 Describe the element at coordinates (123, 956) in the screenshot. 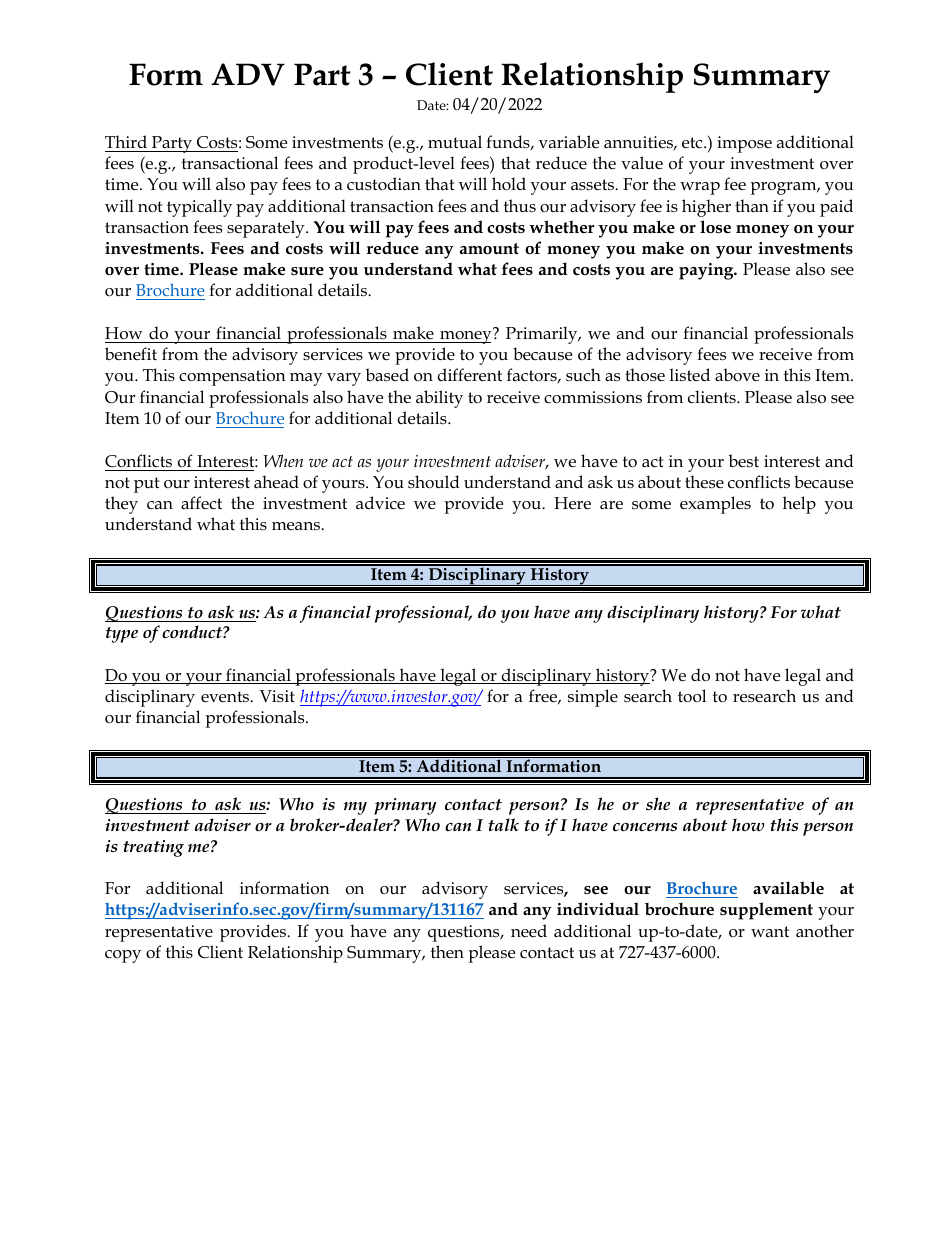

I see `copy` at that location.
